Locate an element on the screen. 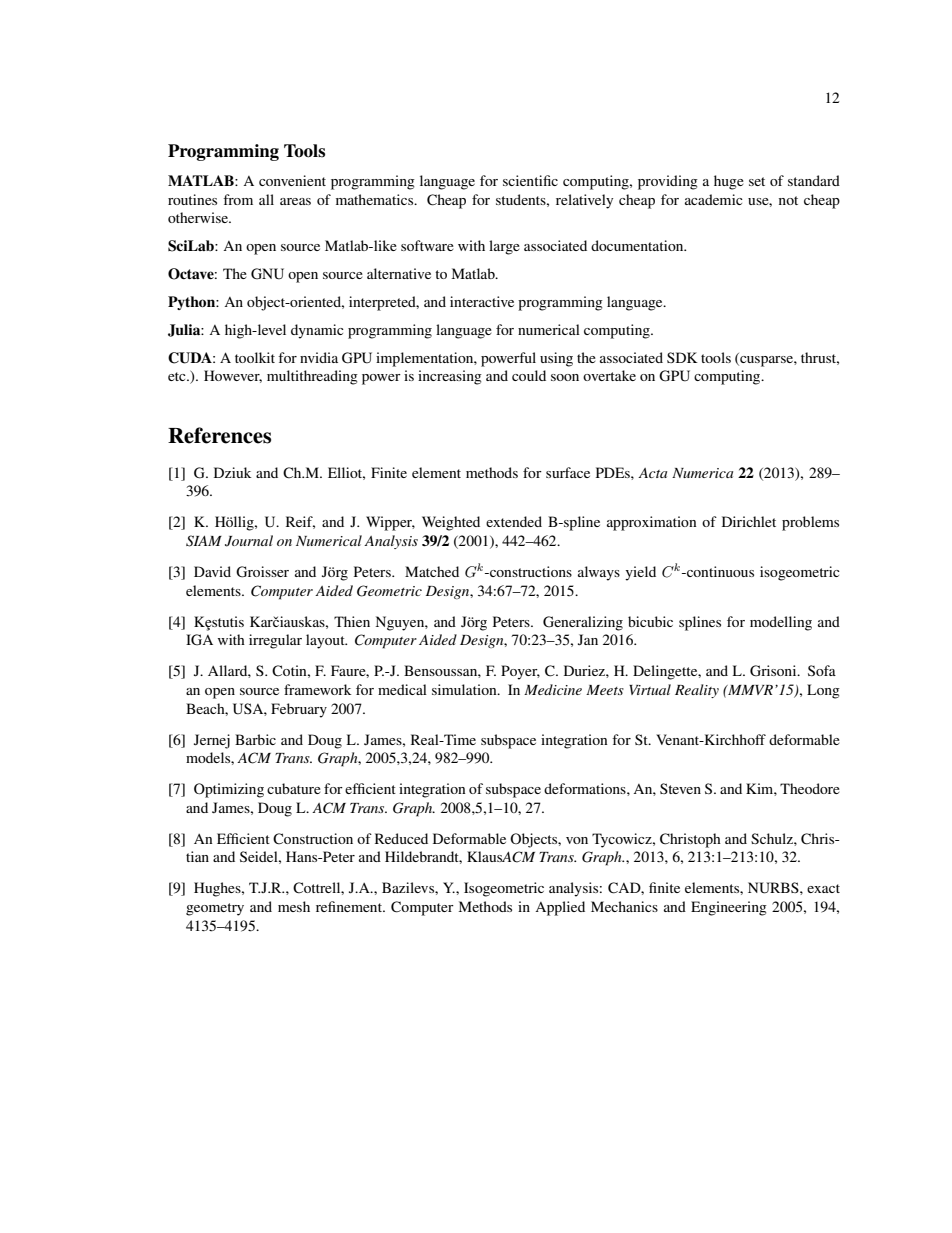 This screenshot has height=1233, width=952. Theodore is located at coordinates (810, 788).
